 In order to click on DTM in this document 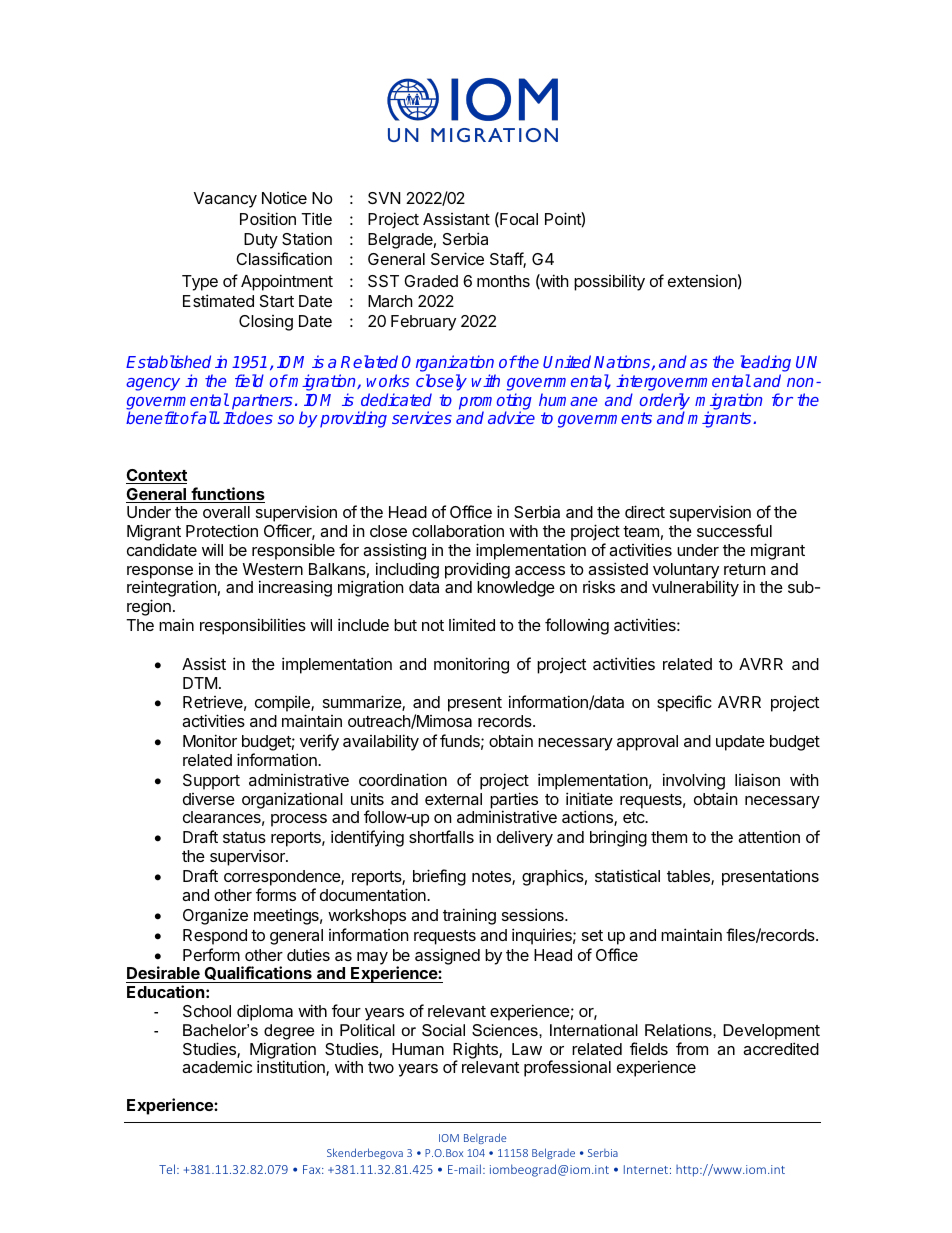, I will do `click(200, 683)`.
